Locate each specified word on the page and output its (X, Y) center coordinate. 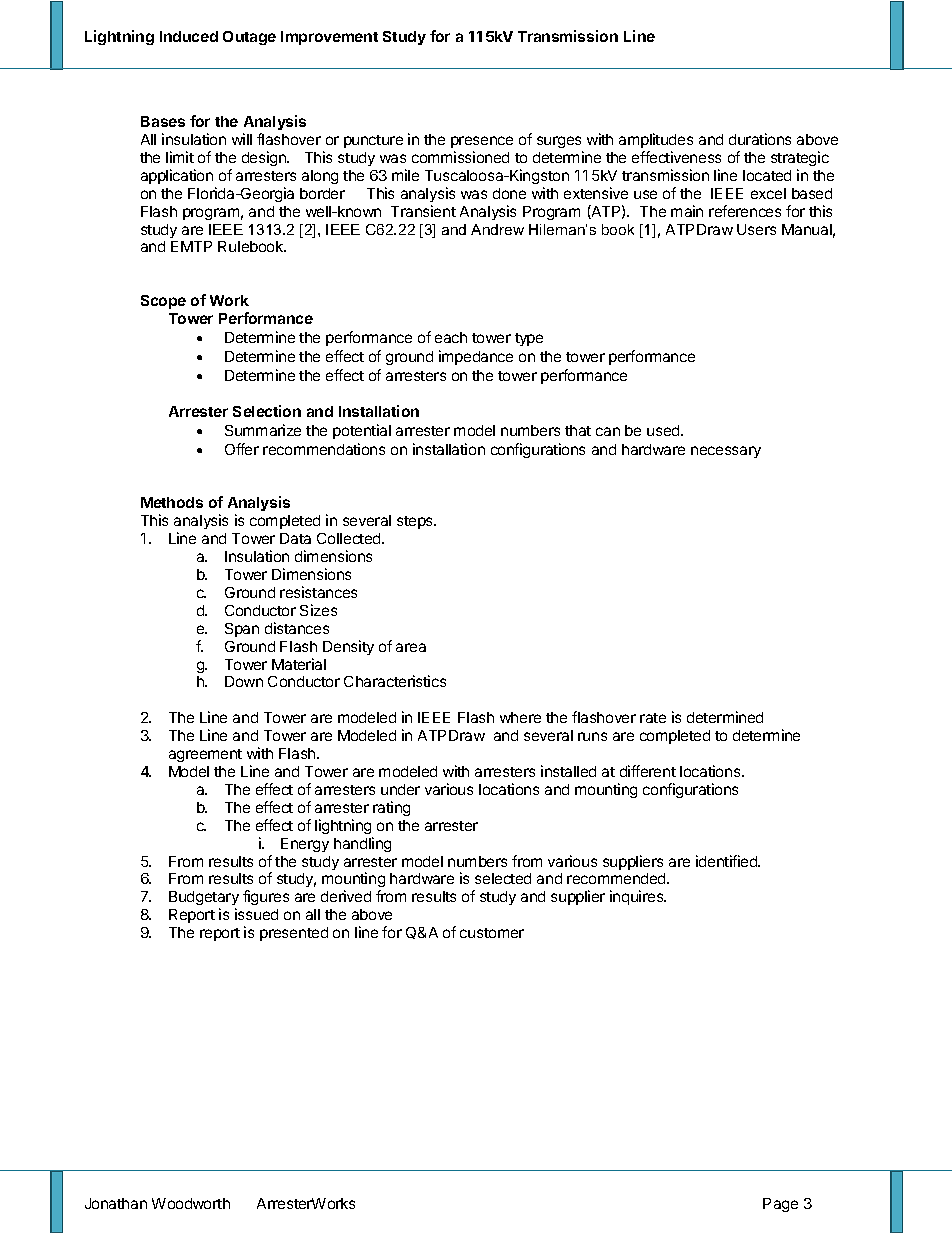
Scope (163, 302)
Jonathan (116, 1203)
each (451, 337)
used (664, 430)
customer (492, 933)
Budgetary (204, 900)
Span (242, 630)
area (411, 647)
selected (503, 878)
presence (482, 142)
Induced (189, 36)
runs (592, 736)
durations (760, 139)
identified (727, 861)
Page (780, 1205)
